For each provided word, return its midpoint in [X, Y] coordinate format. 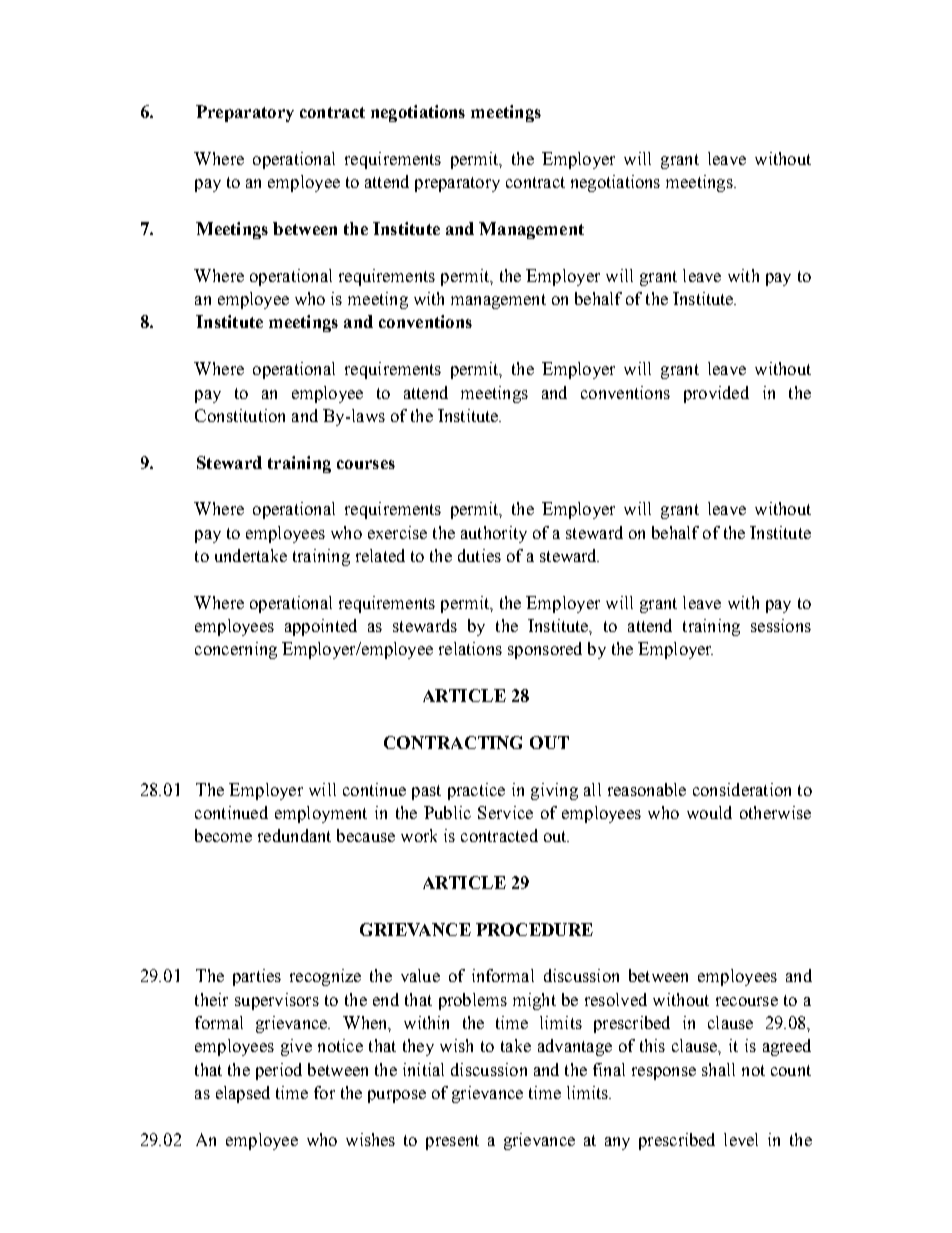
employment [321, 814]
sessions [781, 625]
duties [479, 555]
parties [257, 977]
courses [366, 464]
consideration [742, 789]
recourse [747, 1001]
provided [716, 394]
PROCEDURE [534, 929]
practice [476, 791]
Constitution [240, 415]
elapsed [243, 1094]
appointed [321, 627]
